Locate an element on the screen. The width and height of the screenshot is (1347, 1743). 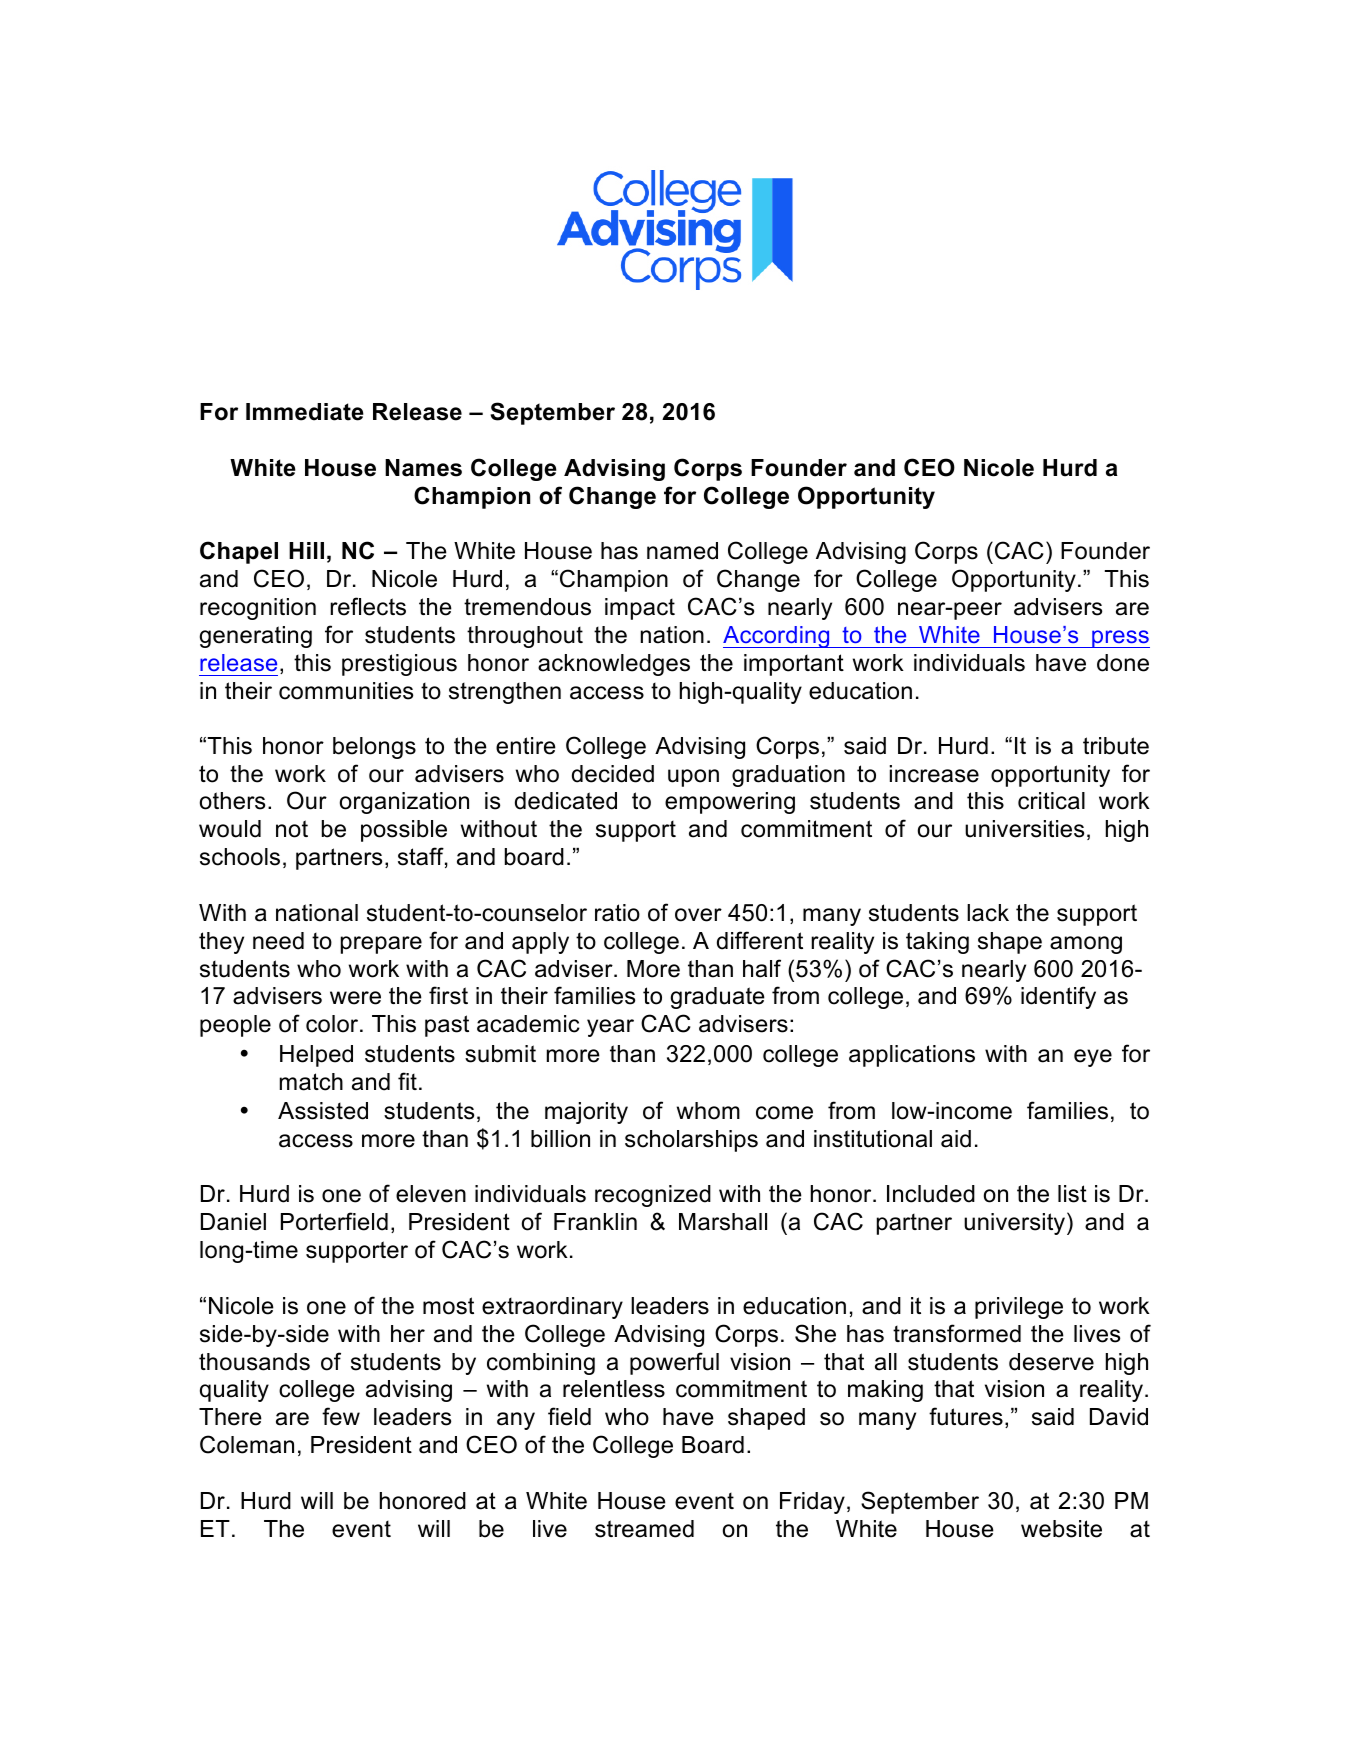
acknowledges is located at coordinates (614, 665).
